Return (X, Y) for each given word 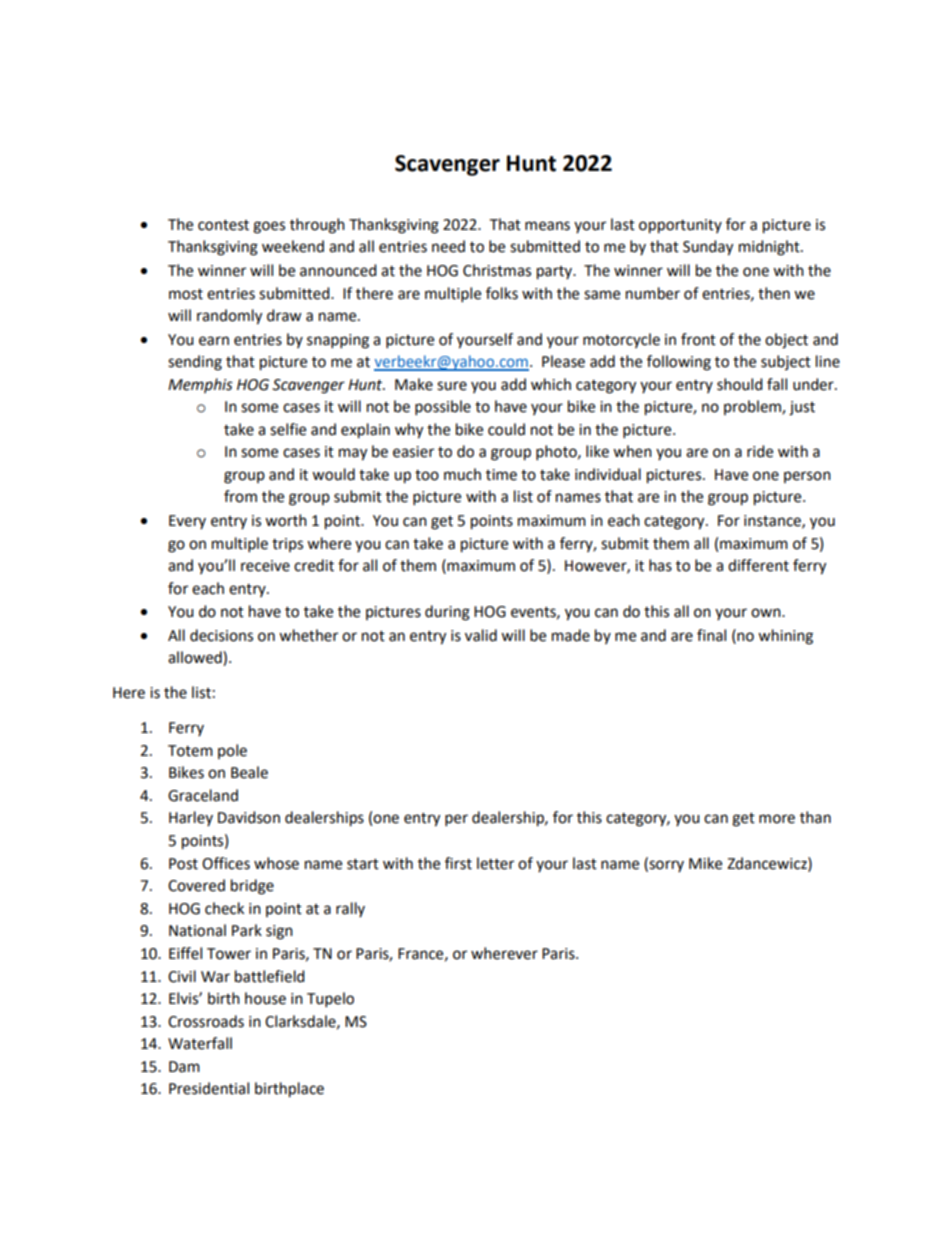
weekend (293, 246)
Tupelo (330, 1000)
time (501, 475)
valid (481, 635)
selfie (288, 429)
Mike (705, 863)
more (777, 819)
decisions (221, 635)
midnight (770, 248)
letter (495, 863)
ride (760, 451)
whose (276, 863)
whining (785, 637)
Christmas (497, 270)
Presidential (209, 1088)
